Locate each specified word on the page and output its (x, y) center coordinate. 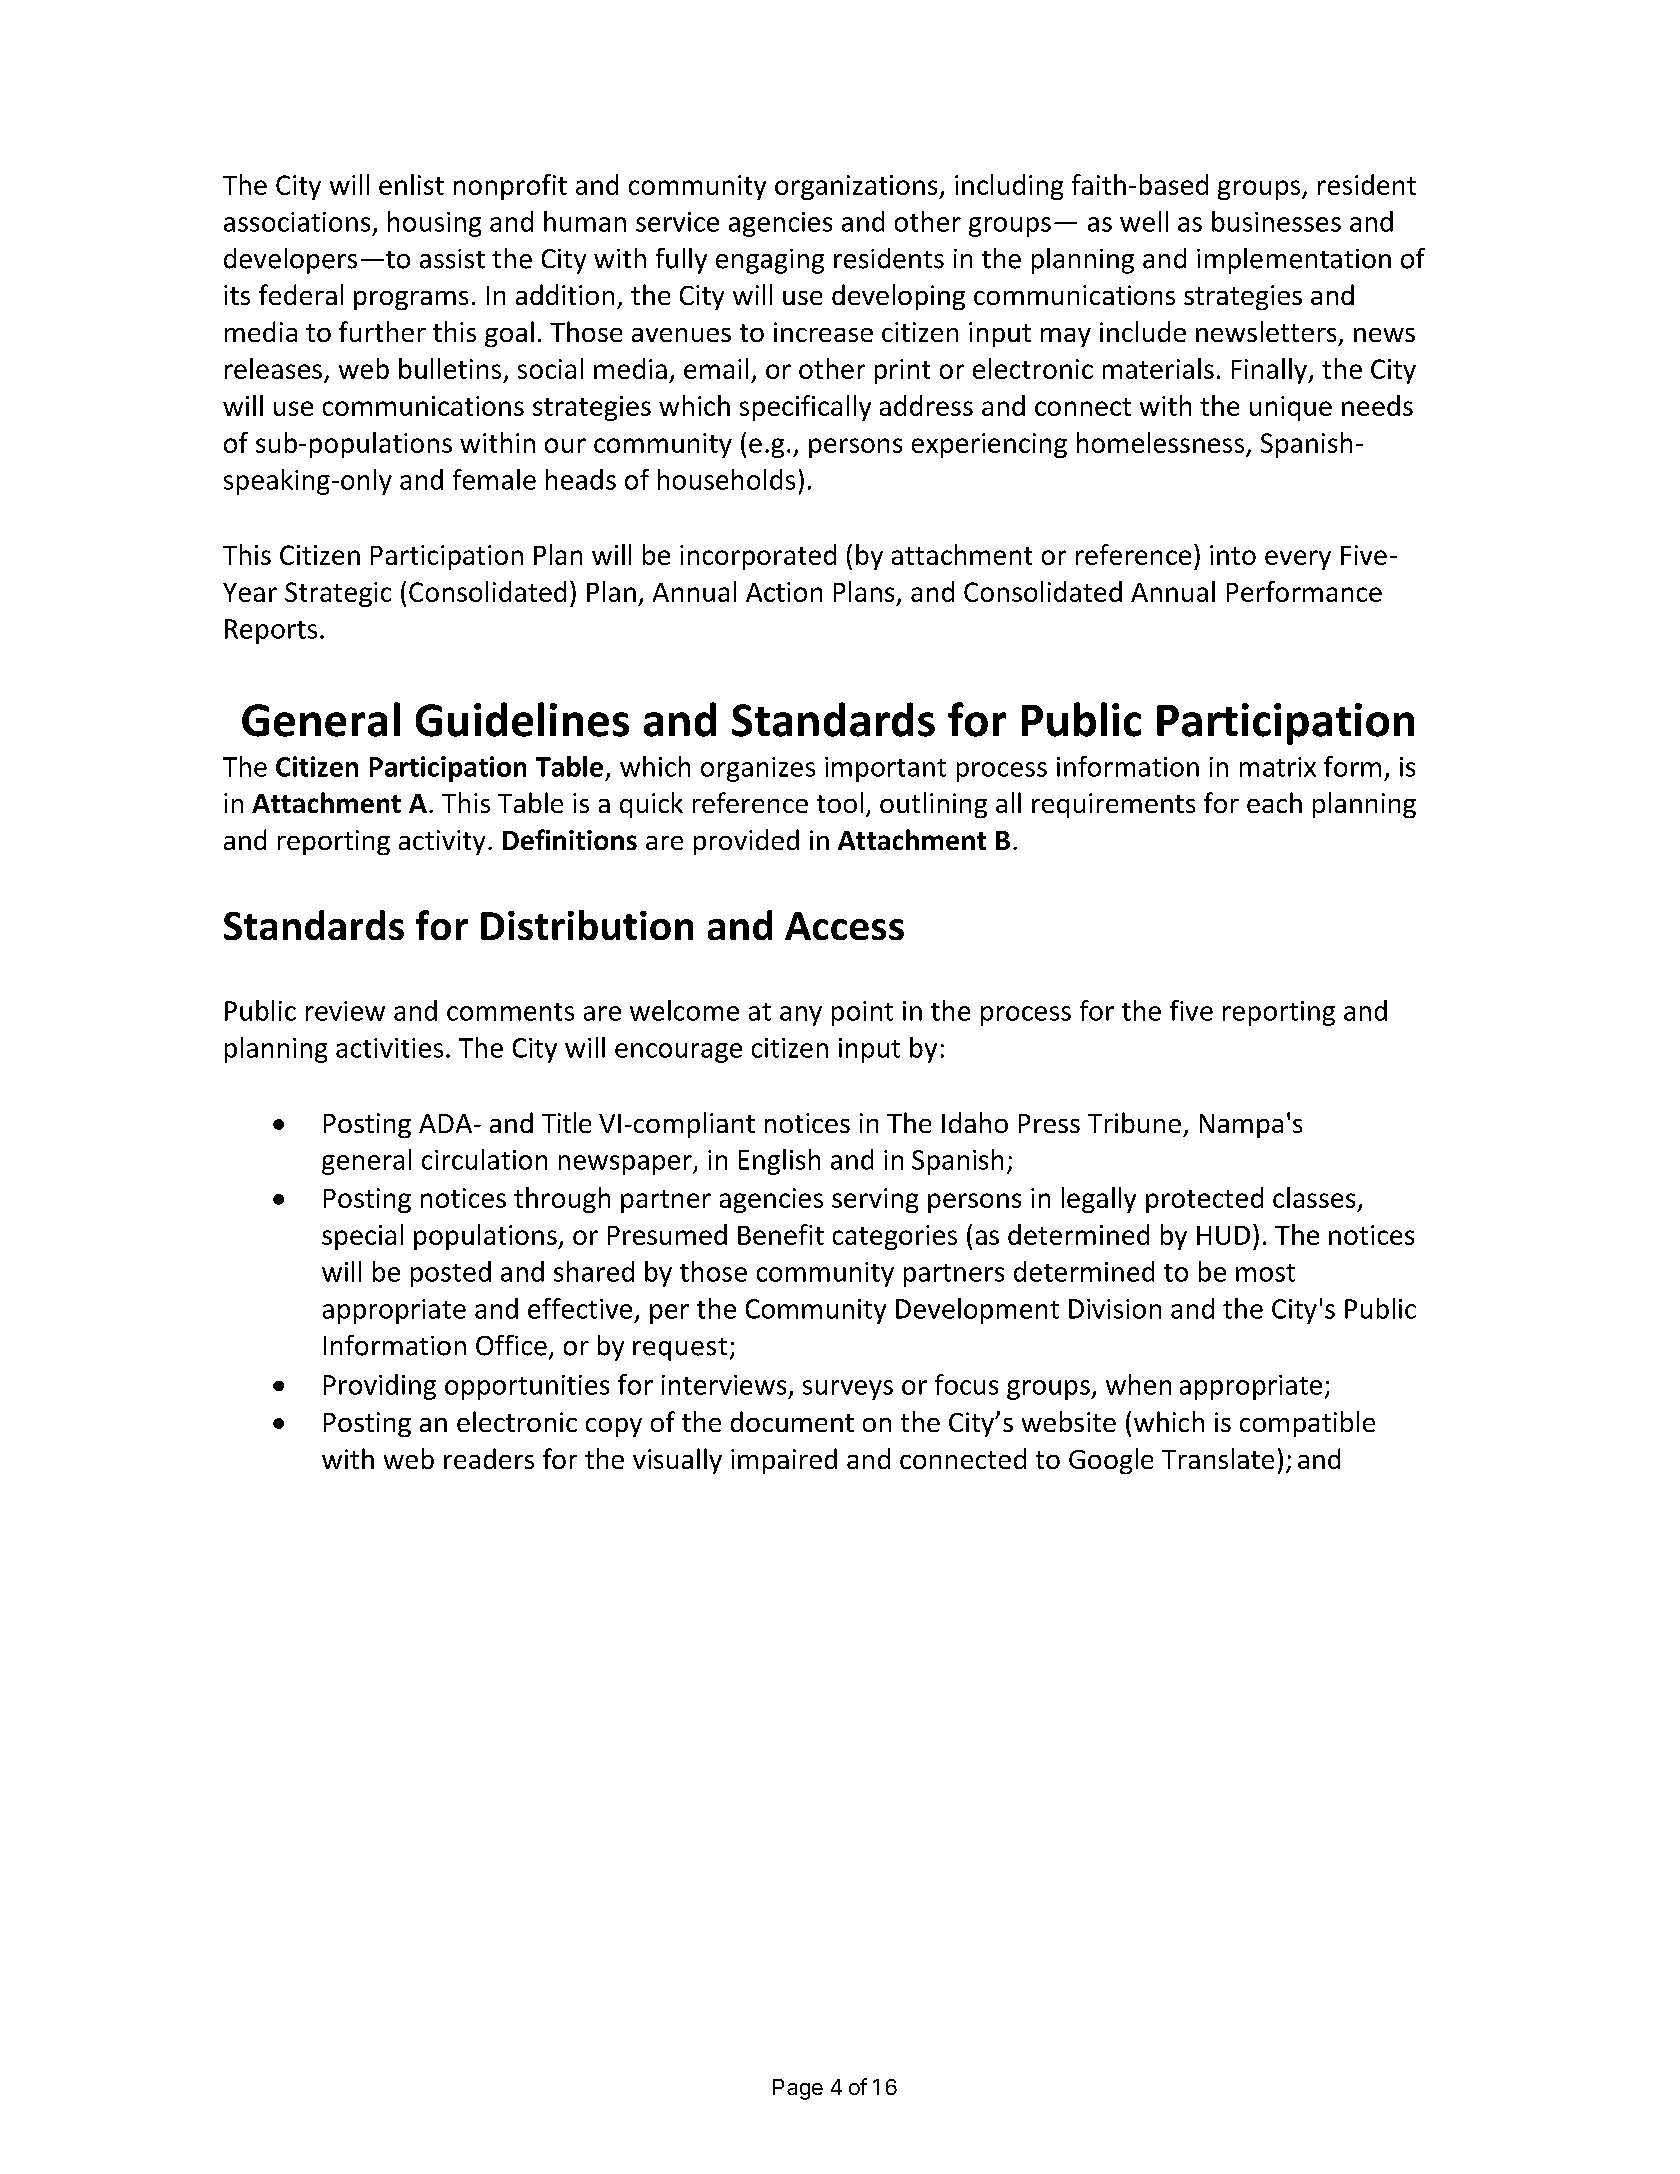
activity (442, 842)
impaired (784, 1461)
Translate (1218, 1458)
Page (798, 2089)
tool (840, 802)
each (1274, 802)
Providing (380, 1387)
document (792, 1421)
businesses (1276, 221)
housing (434, 224)
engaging (770, 261)
